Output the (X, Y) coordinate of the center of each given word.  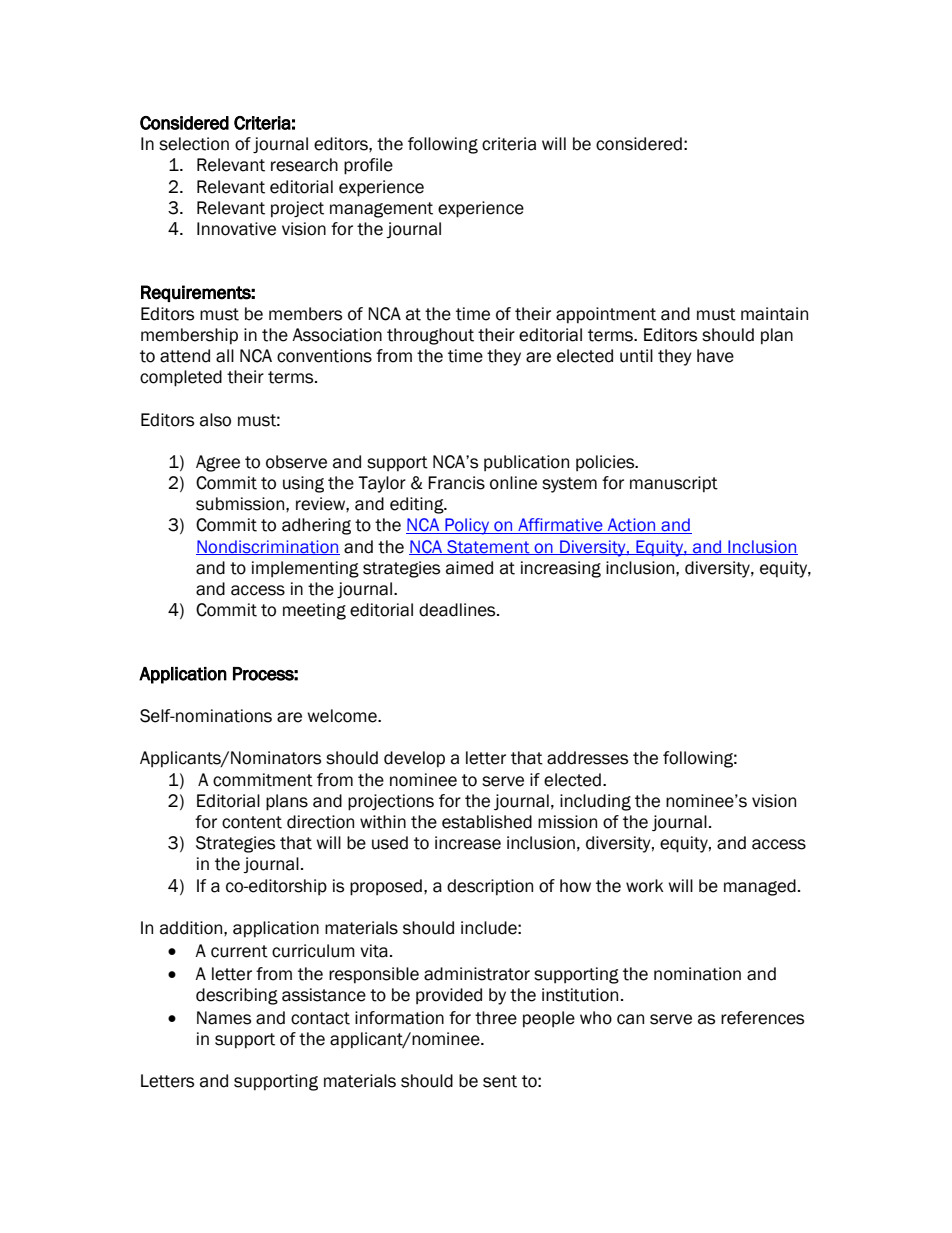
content (252, 822)
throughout (430, 336)
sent (500, 1081)
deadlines (458, 610)
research (304, 165)
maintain (774, 314)
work (645, 886)
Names (224, 1018)
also (215, 420)
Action (631, 526)
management (381, 210)
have (715, 356)
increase (468, 843)
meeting (314, 611)
